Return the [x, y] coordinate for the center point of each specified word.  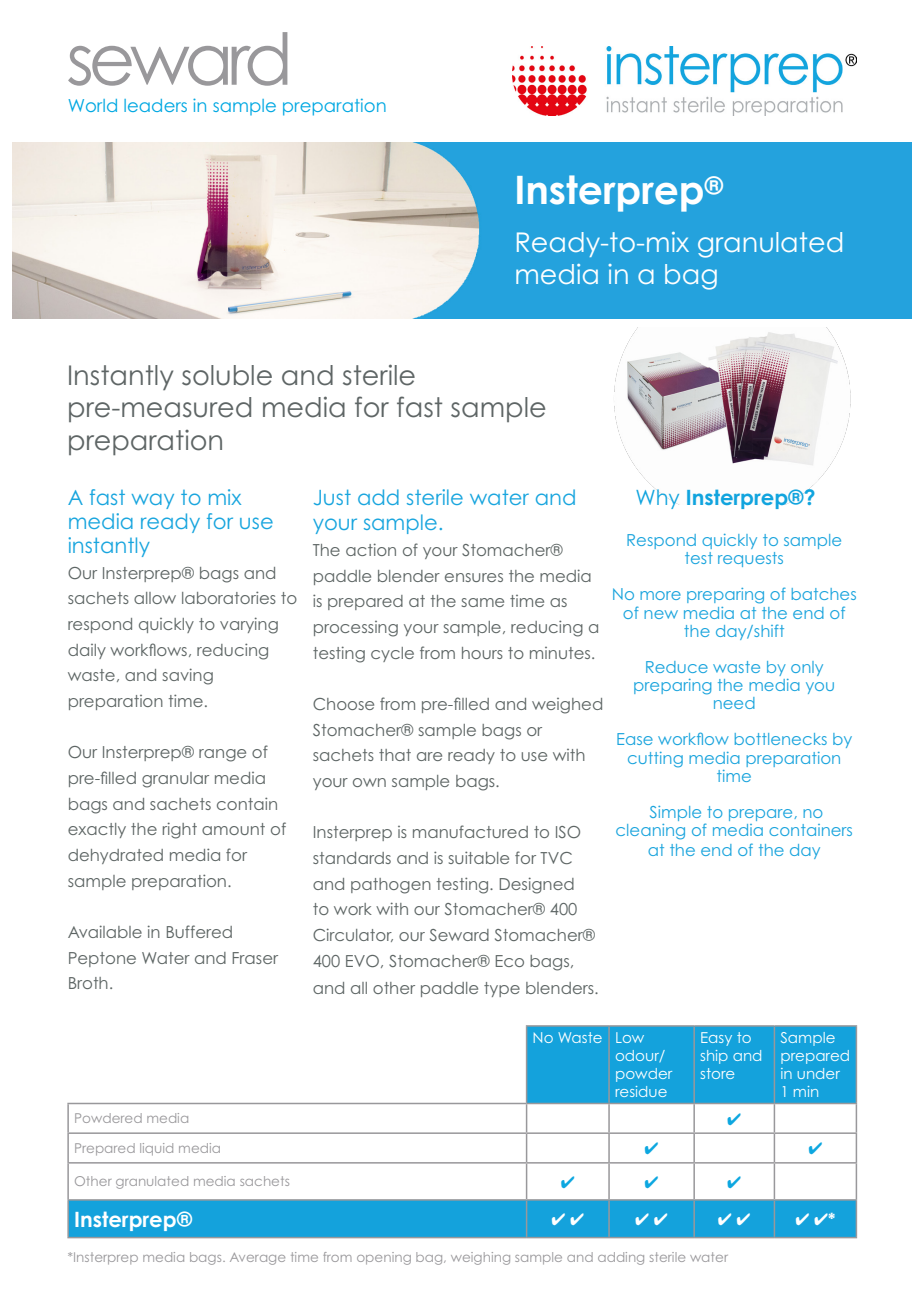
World [93, 105]
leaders [155, 105]
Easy [716, 1039]
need [734, 703]
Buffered [199, 931]
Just [332, 497]
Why [657, 499]
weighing [480, 1258]
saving [188, 676]
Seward [459, 935]
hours [482, 653]
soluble [227, 375]
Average [257, 1259]
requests [750, 559]
